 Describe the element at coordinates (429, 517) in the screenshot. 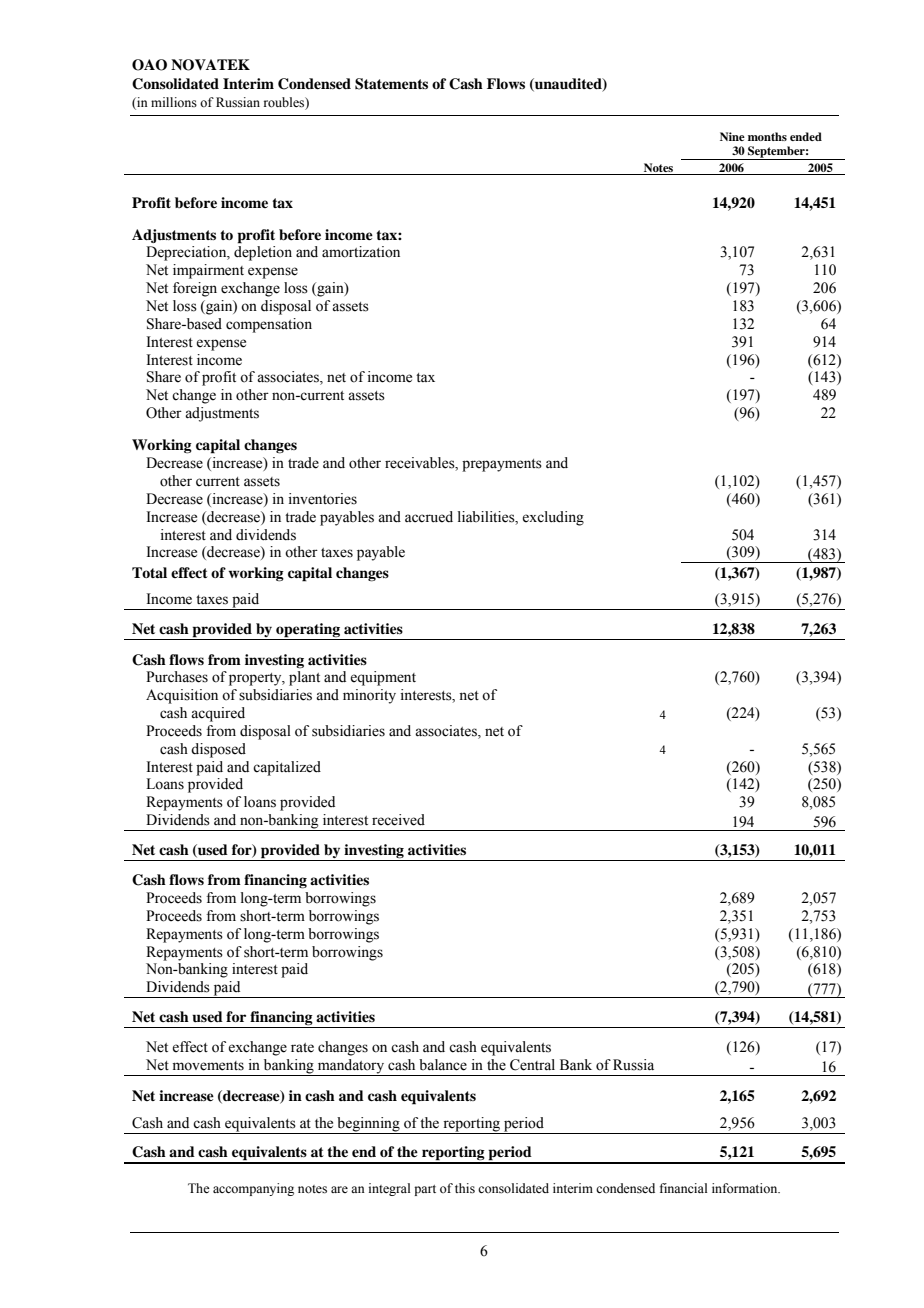

I see `accrued` at that location.
